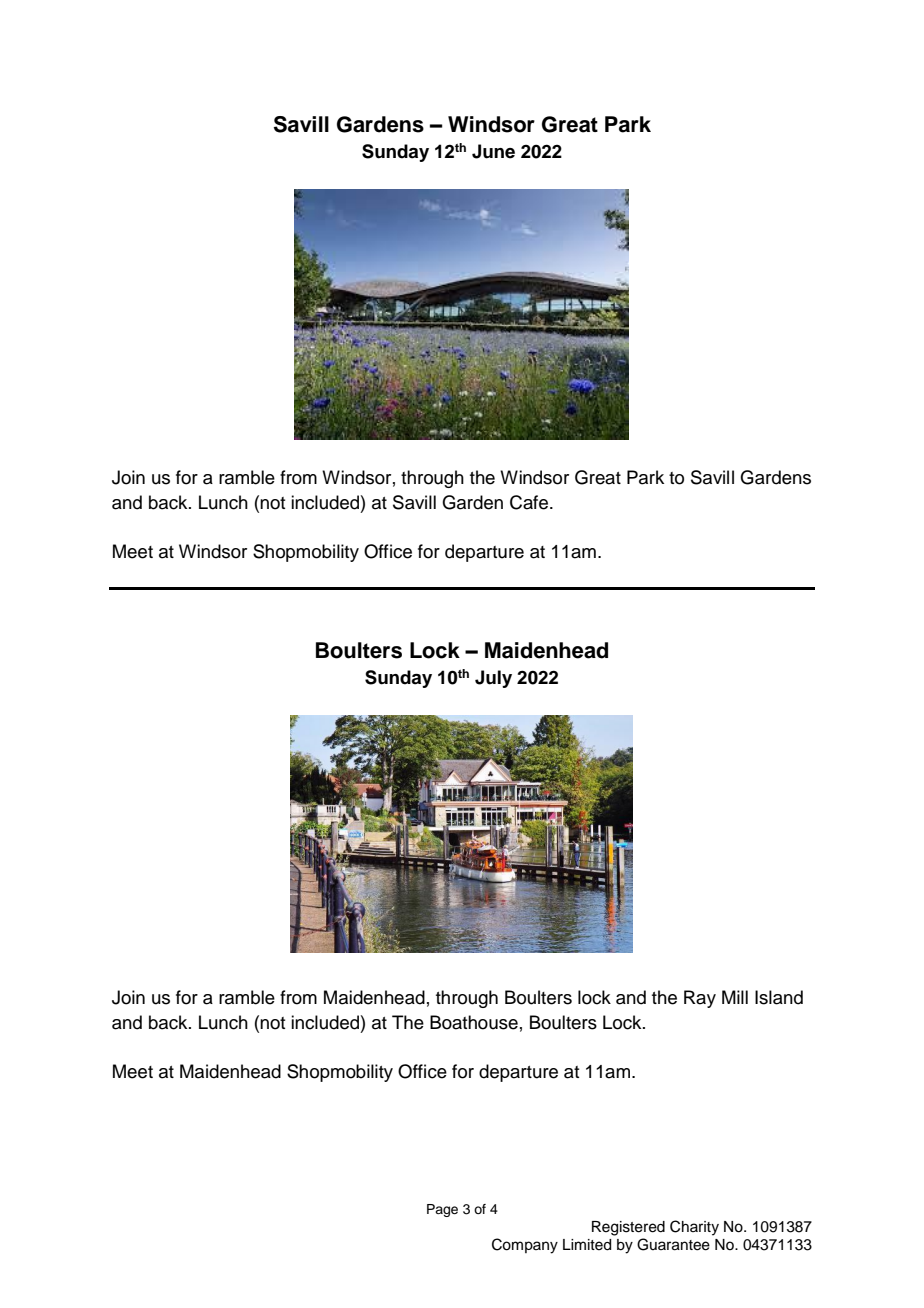 This page has height=1308, width=924. What do you see at coordinates (587, 1245) in the page?
I see `Limited` at bounding box center [587, 1245].
